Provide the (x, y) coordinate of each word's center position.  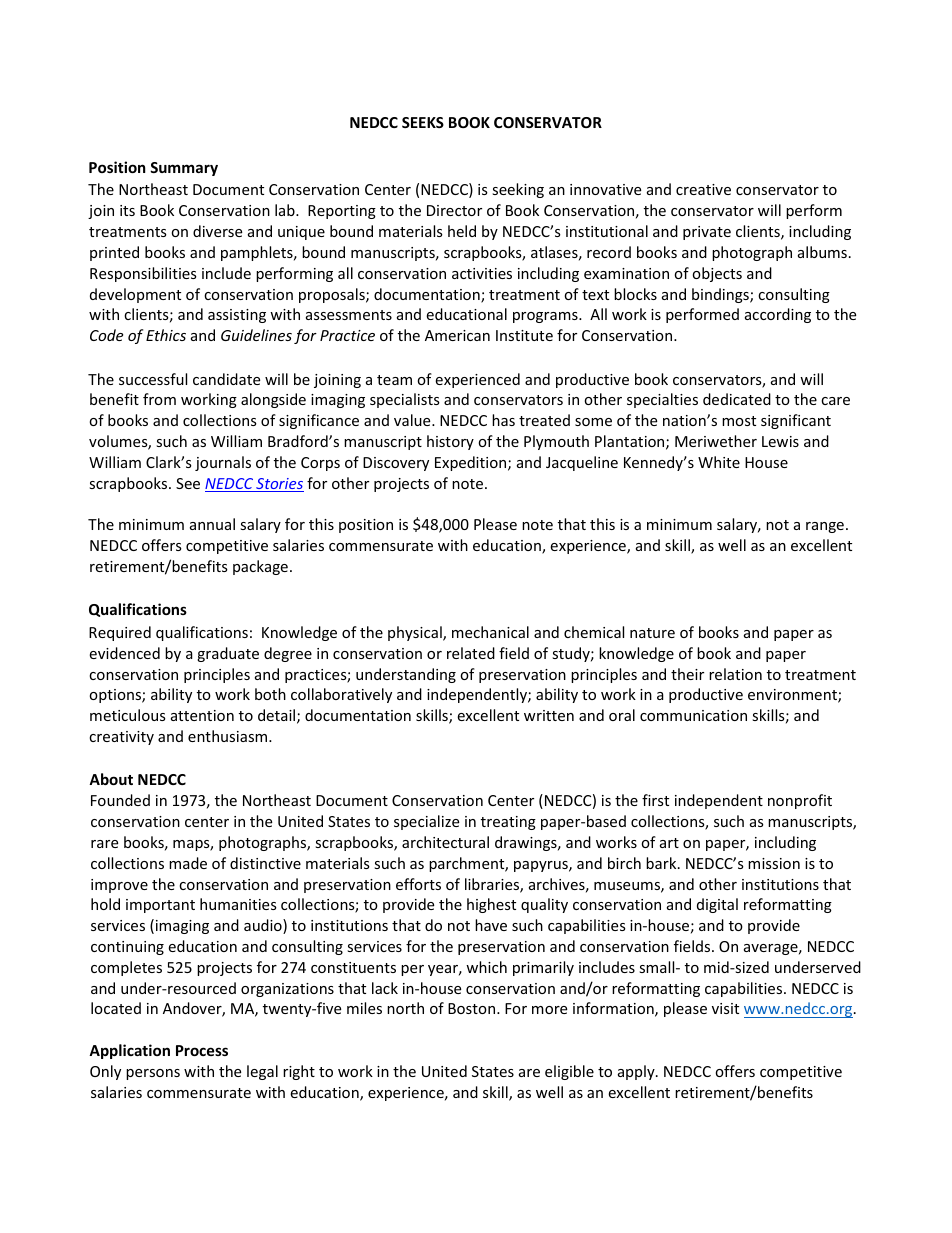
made (188, 863)
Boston (473, 1008)
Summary (184, 169)
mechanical (490, 632)
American (457, 335)
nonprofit (800, 801)
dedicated (737, 399)
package (260, 567)
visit (725, 1008)
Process (202, 1050)
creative (703, 189)
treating (508, 823)
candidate (226, 379)
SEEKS (423, 122)
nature (652, 633)
